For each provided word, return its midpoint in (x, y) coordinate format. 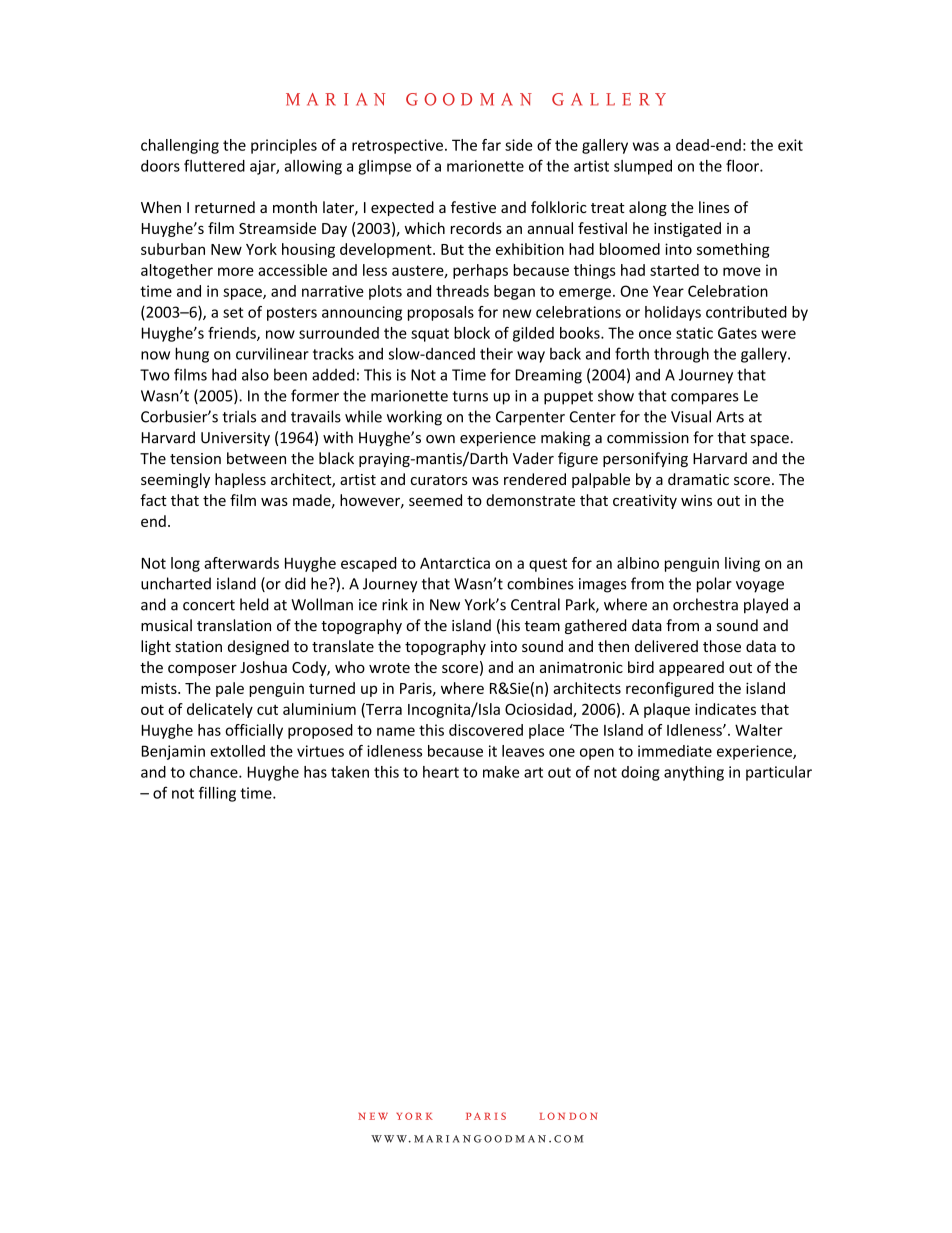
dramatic (698, 479)
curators (439, 480)
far (491, 145)
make (501, 772)
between (256, 458)
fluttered (214, 165)
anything (694, 773)
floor (743, 165)
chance (215, 772)
